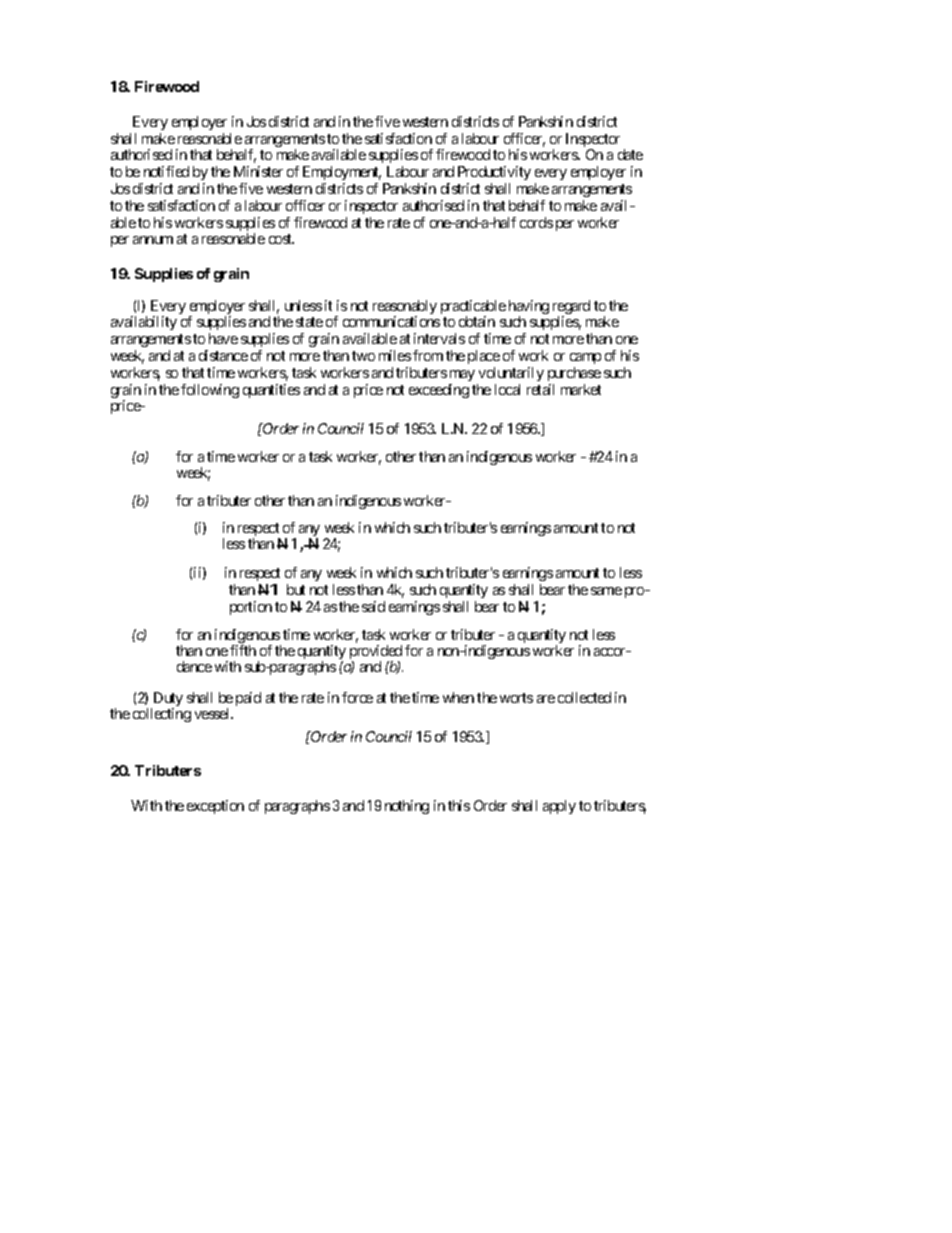 Image resolution: width=952 pixels, height=1233 pixels. I want to click on market, so click(581, 389).
